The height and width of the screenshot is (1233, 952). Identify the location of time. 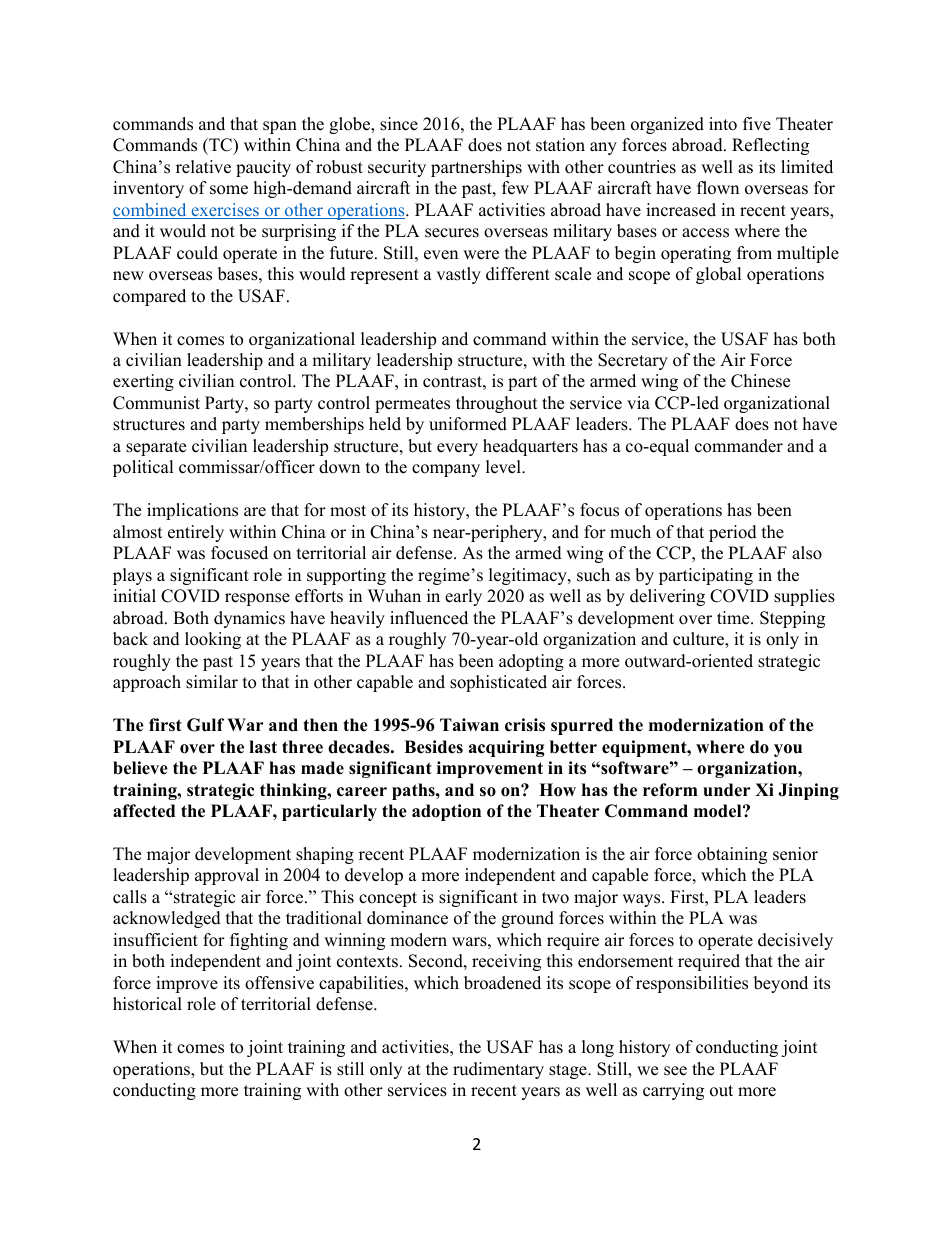
(734, 618).
